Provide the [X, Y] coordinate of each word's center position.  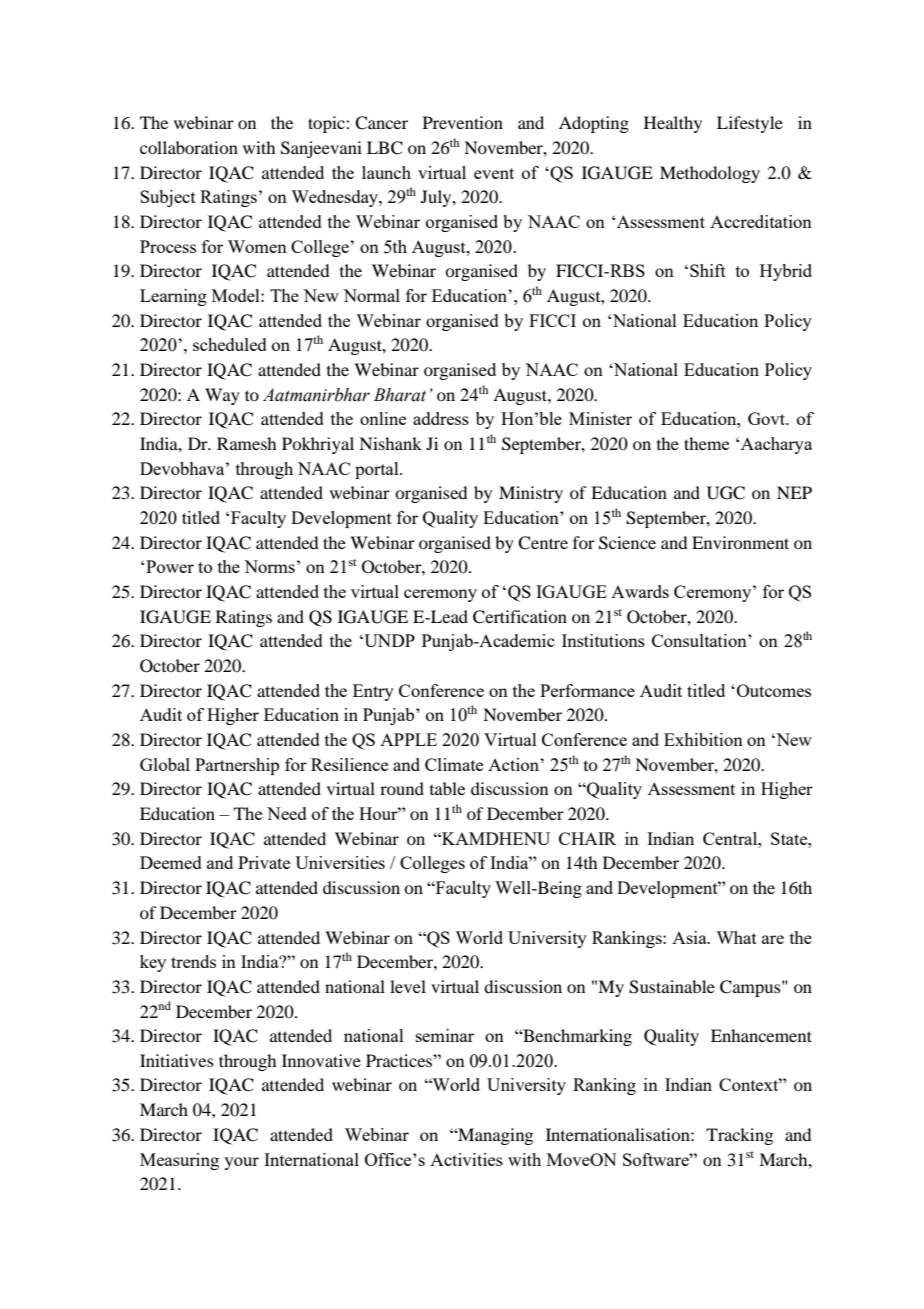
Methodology [710, 174]
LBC [385, 148]
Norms [269, 566]
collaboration [189, 147]
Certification [520, 617]
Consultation [700, 640]
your [241, 1163]
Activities [466, 1159]
